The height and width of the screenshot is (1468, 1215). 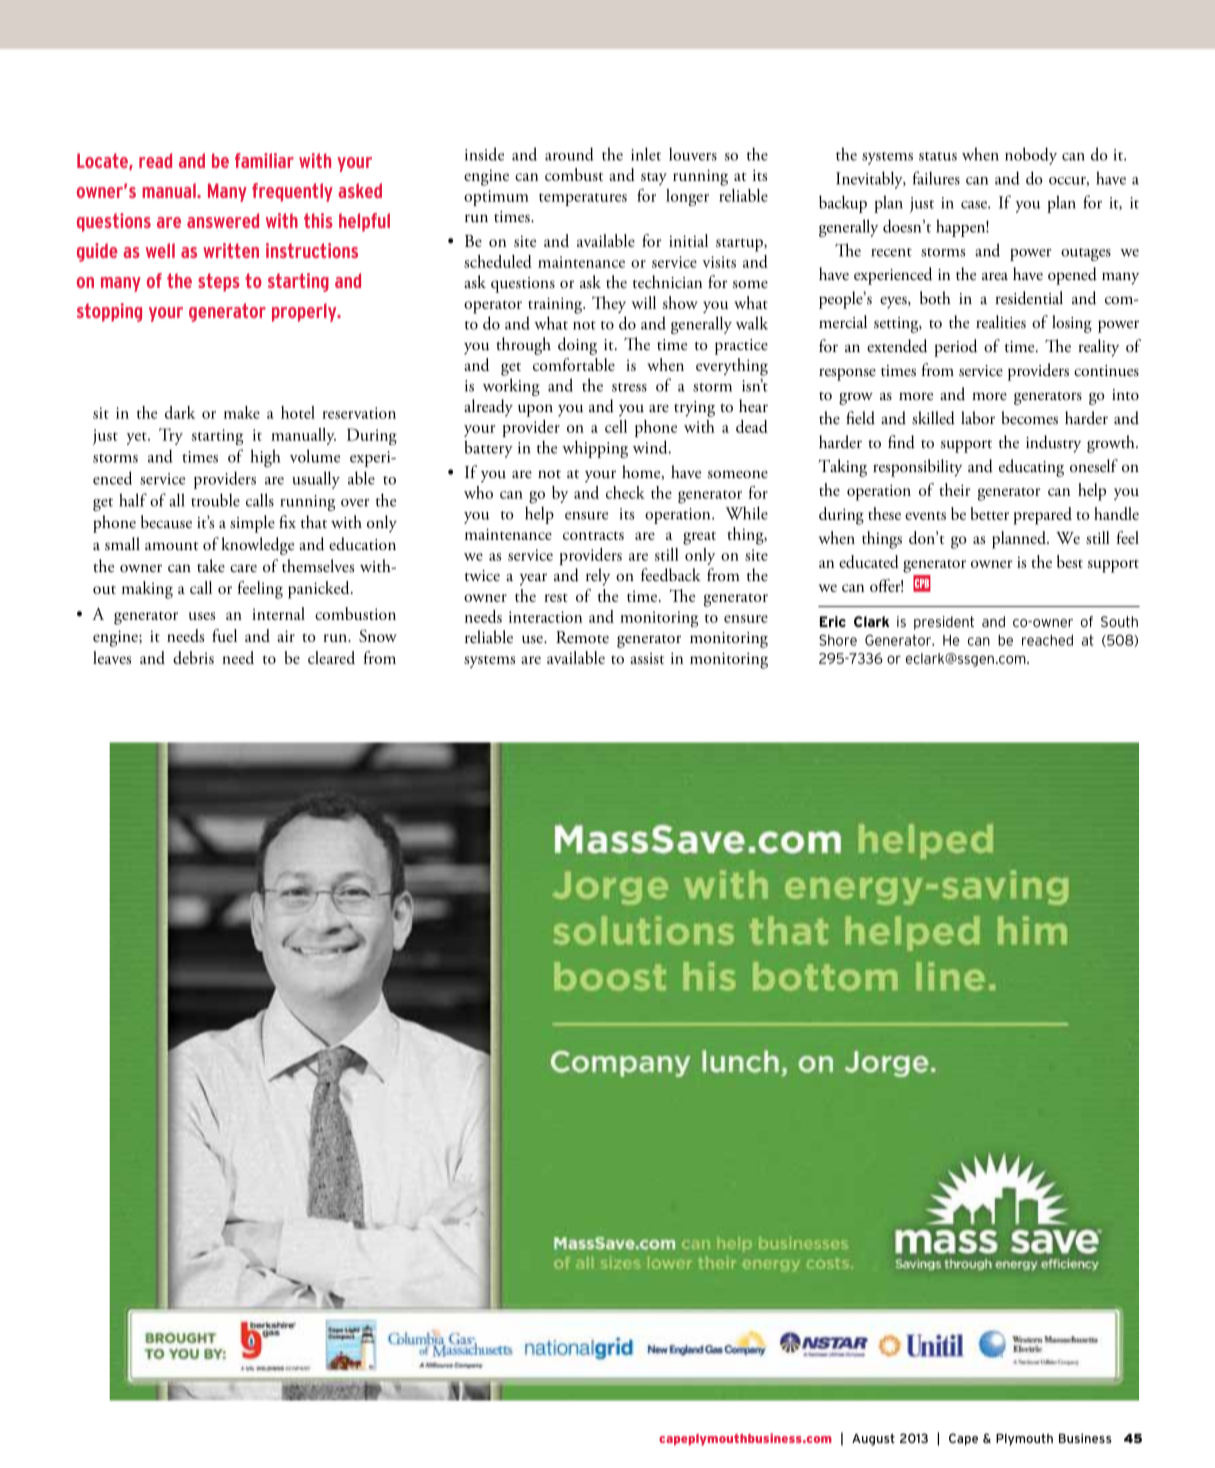 What do you see at coordinates (625, 492) in the screenshot?
I see `check` at bounding box center [625, 492].
